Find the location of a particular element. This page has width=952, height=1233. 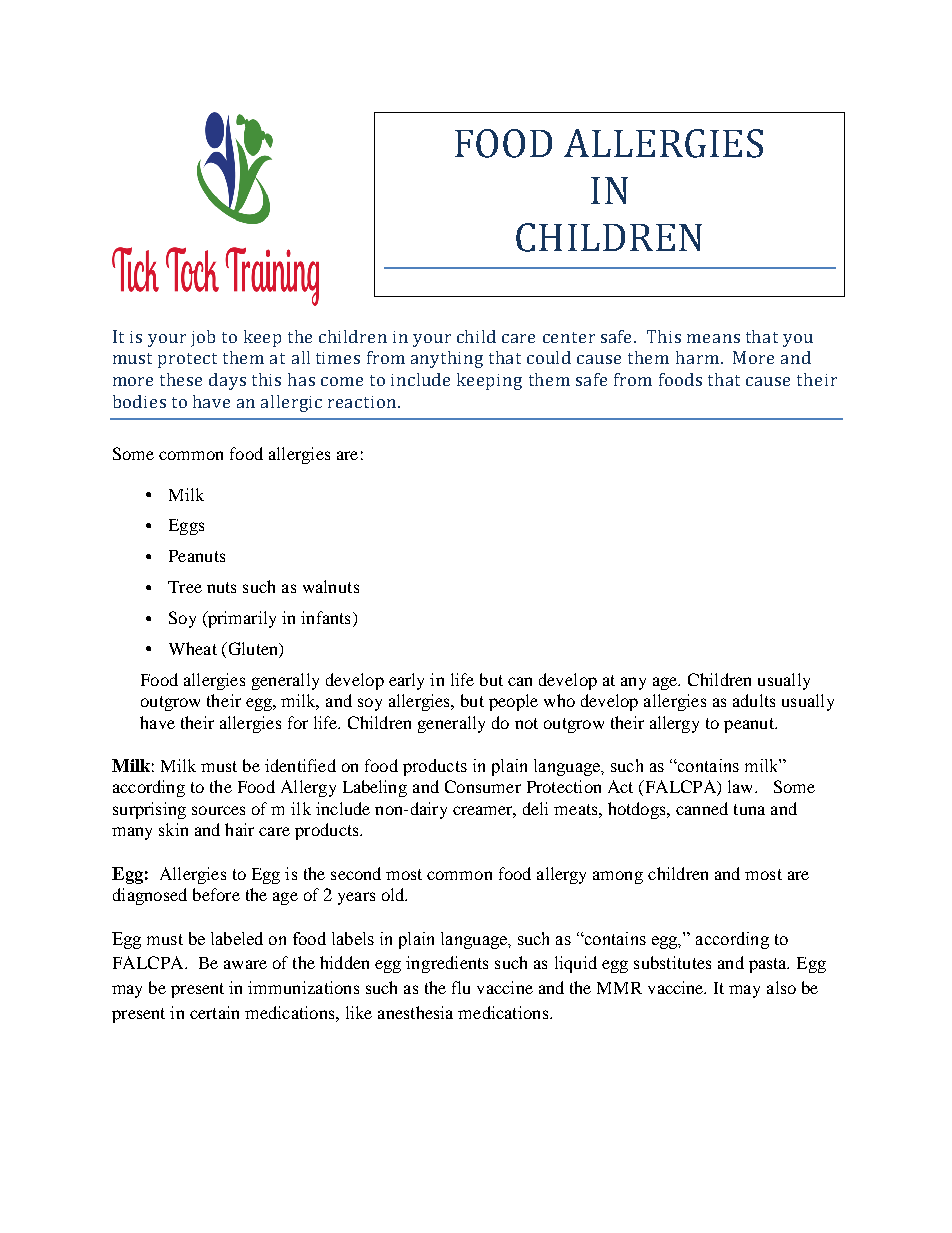

anything is located at coordinates (447, 359).
